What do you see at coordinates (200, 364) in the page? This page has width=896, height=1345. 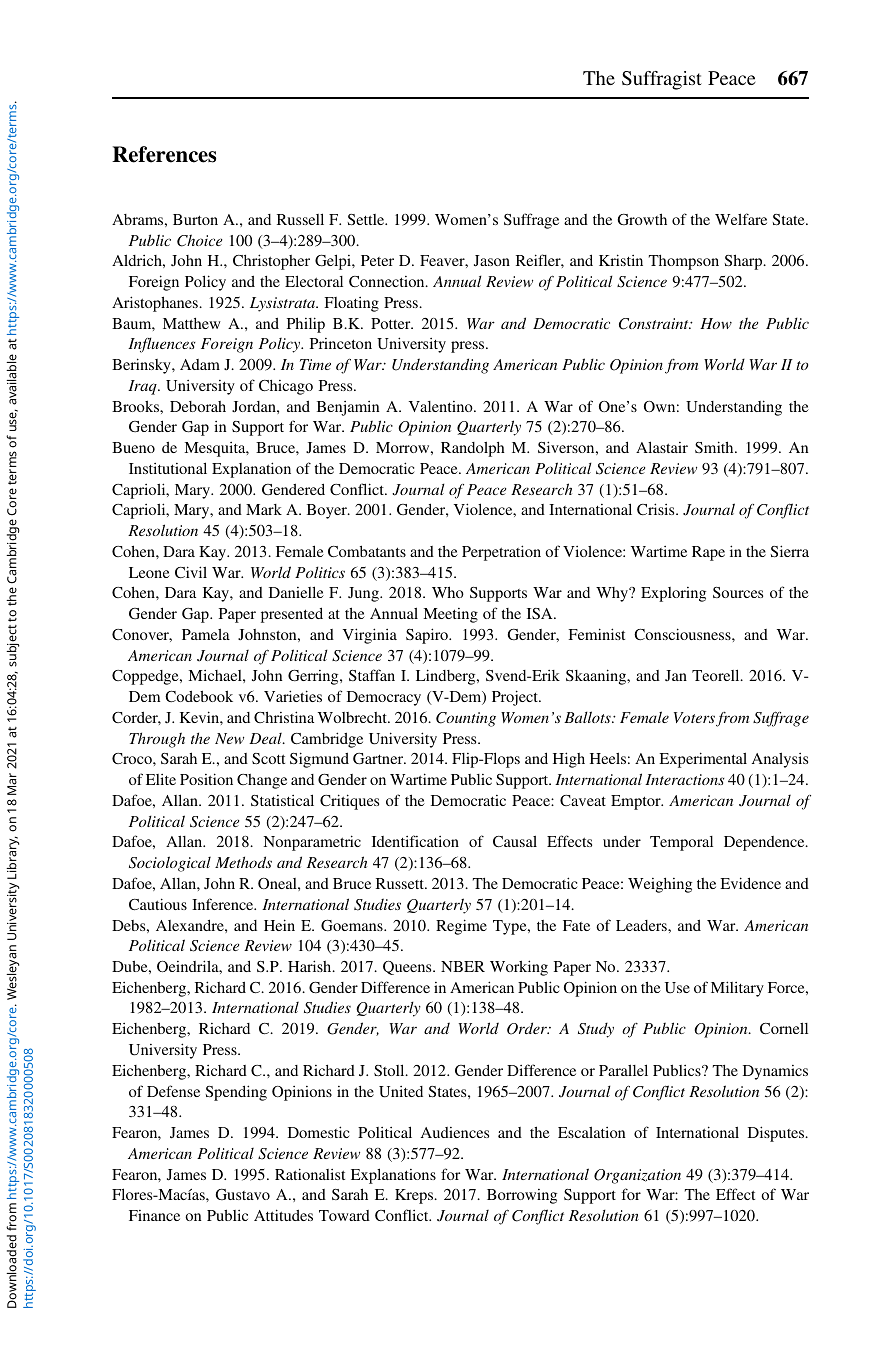 I see `Adam` at bounding box center [200, 364].
